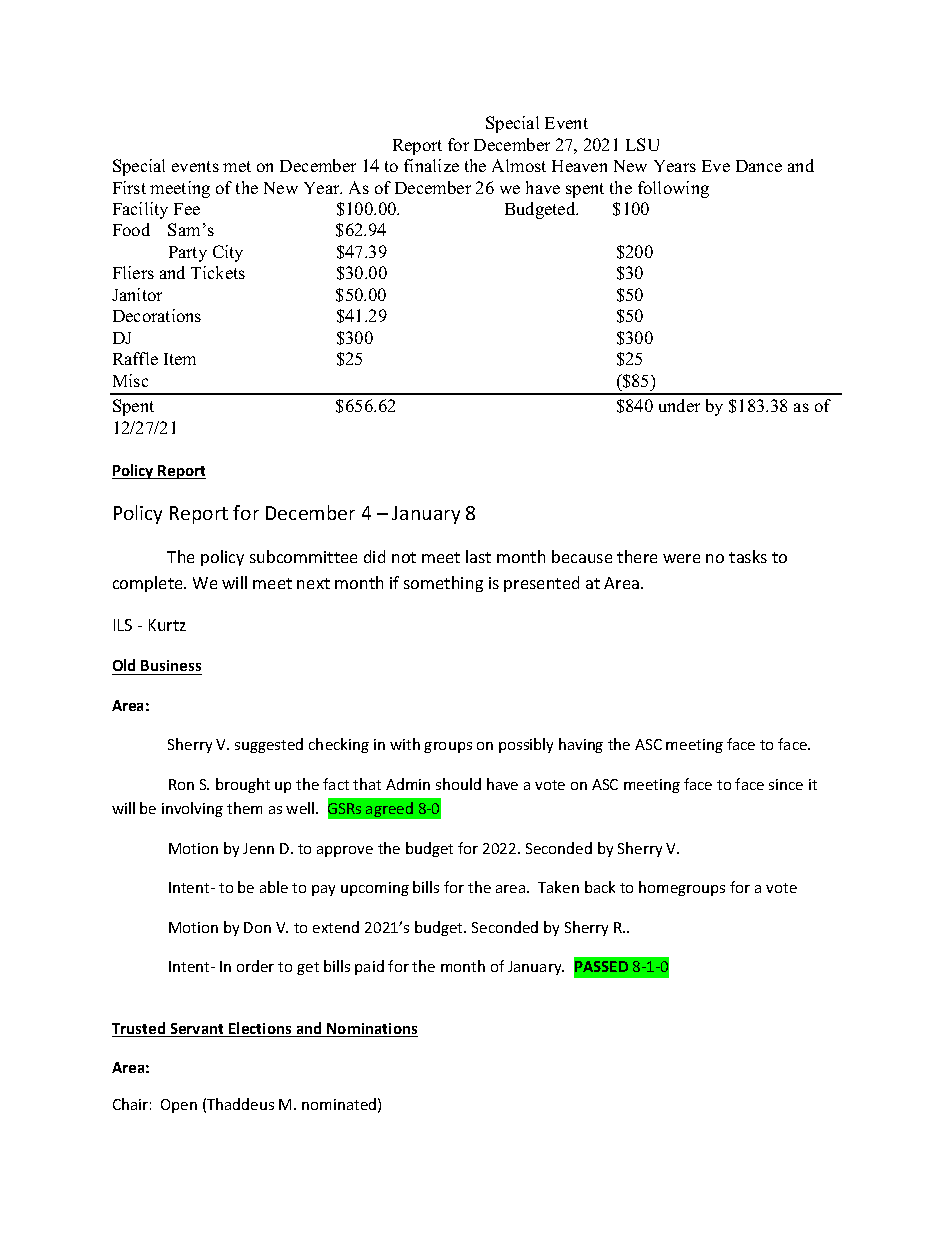 The width and height of the screenshot is (952, 1233). Describe the element at coordinates (371, 1030) in the screenshot. I see `Nominations` at that location.
